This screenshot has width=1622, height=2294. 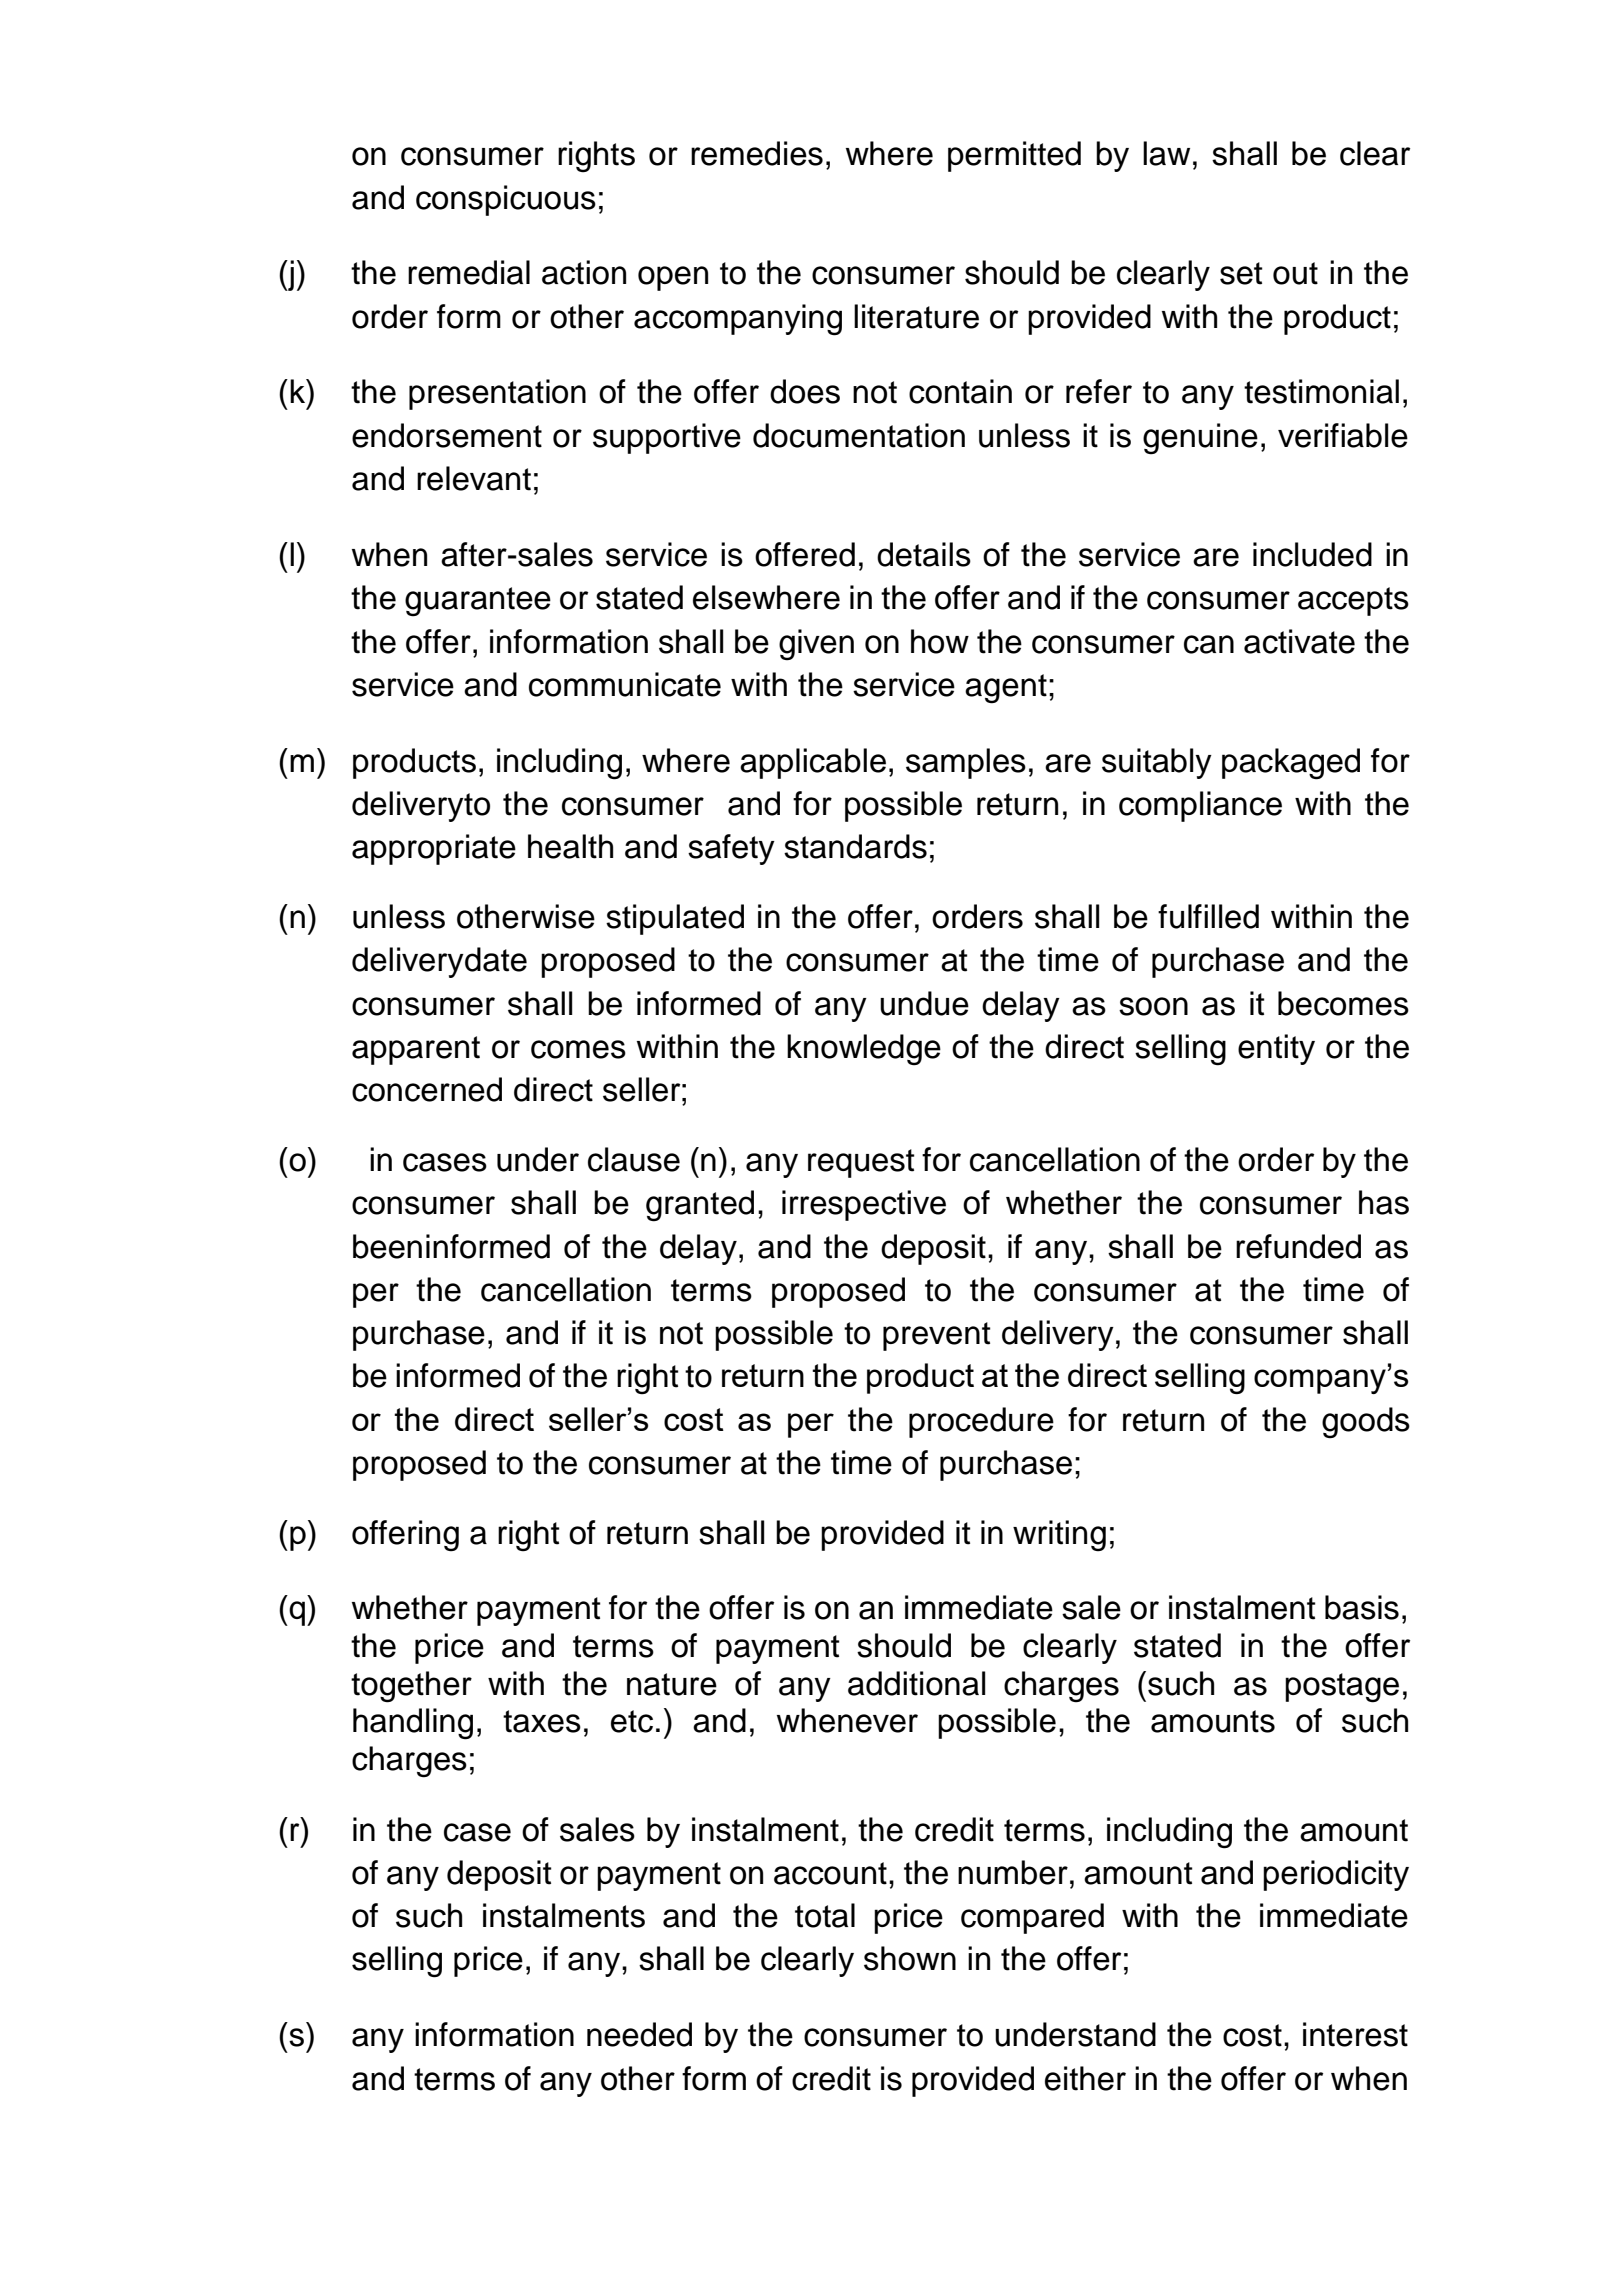 I want to click on health, so click(x=570, y=846).
